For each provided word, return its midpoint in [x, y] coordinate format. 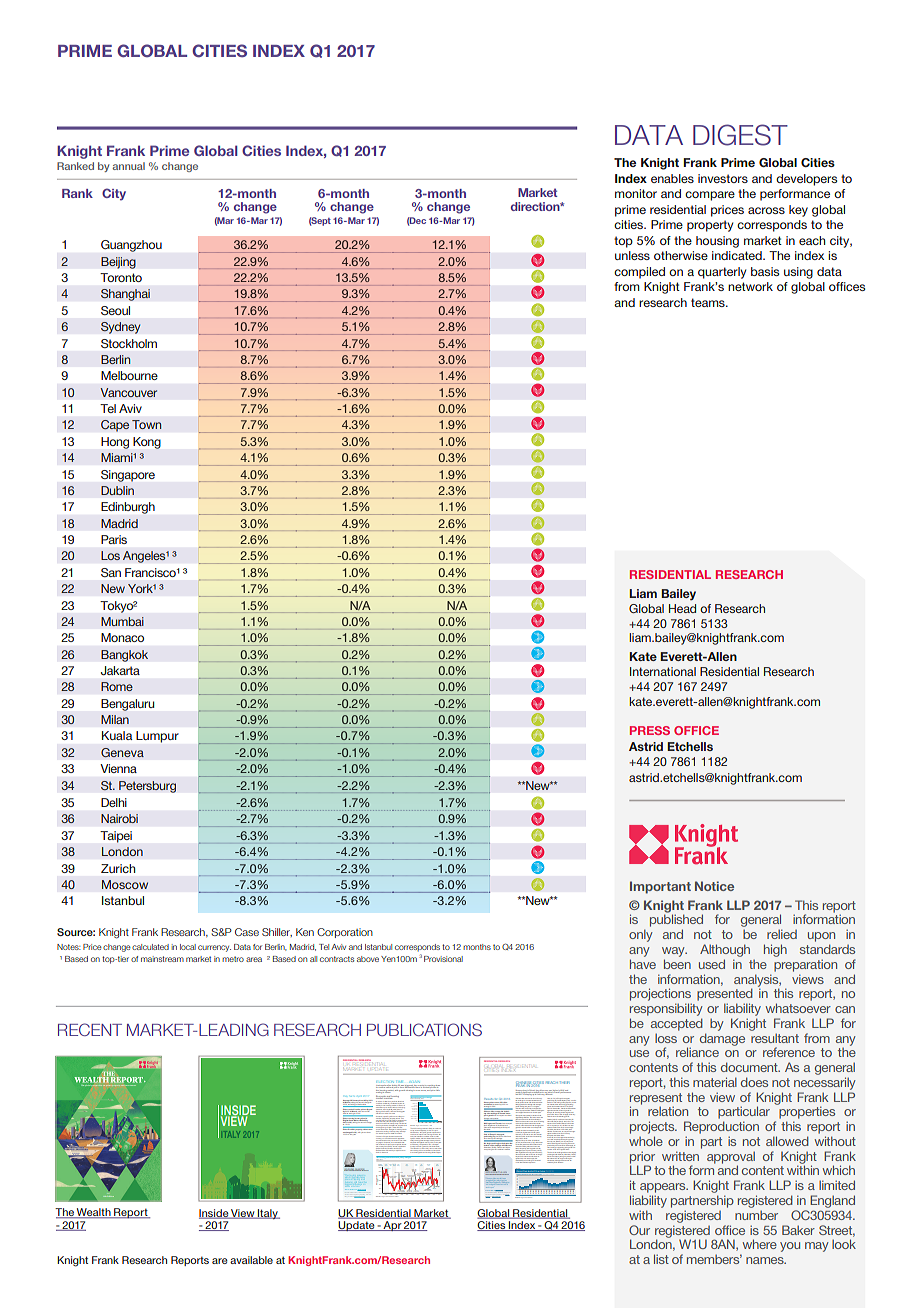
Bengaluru [127, 705]
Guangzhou [131, 246]
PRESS [650, 730]
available [251, 1260]
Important [660, 887]
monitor [636, 193]
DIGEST [740, 135]
